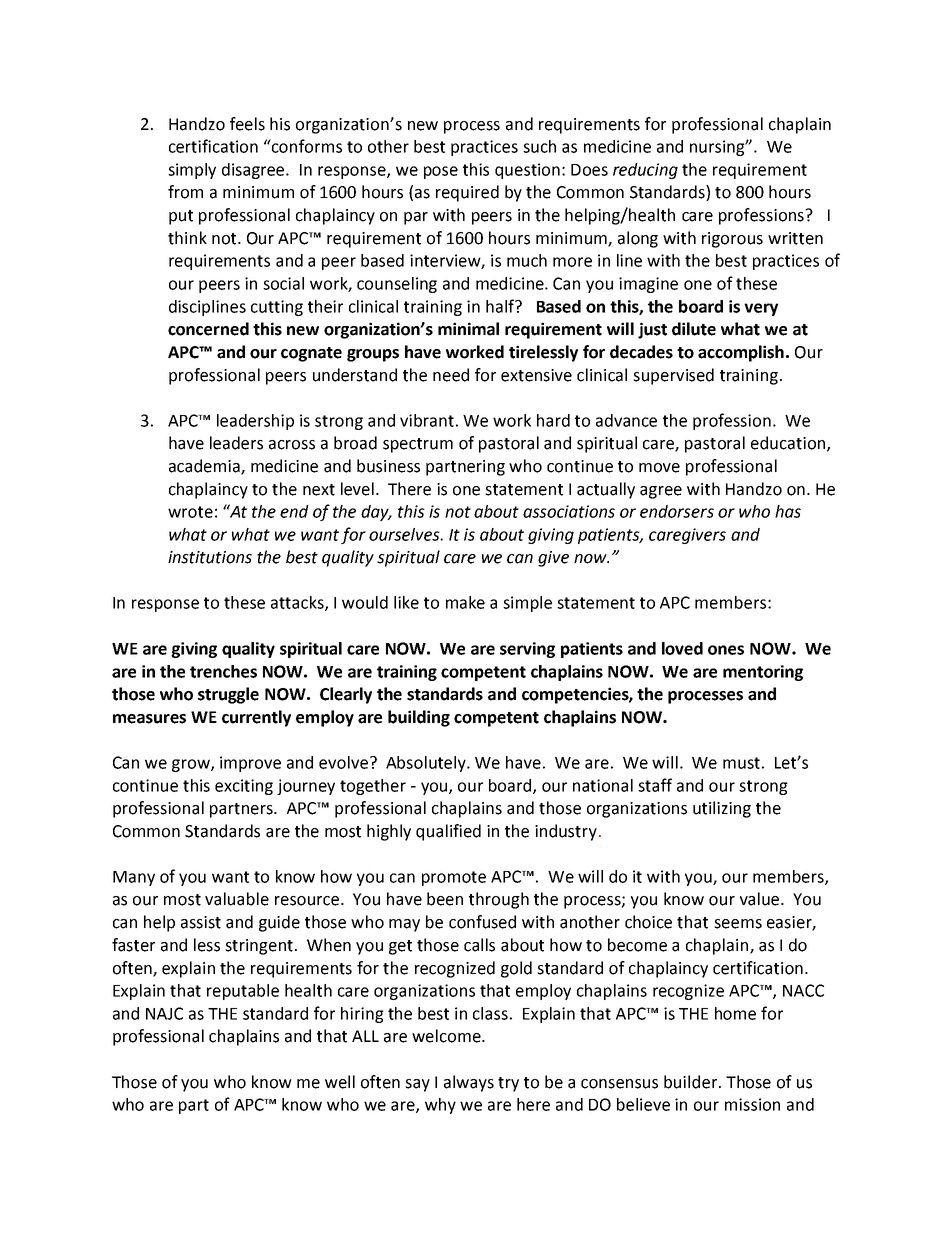 This document has width=952, height=1233. Describe the element at coordinates (192, 765) in the document. I see `grow` at that location.
